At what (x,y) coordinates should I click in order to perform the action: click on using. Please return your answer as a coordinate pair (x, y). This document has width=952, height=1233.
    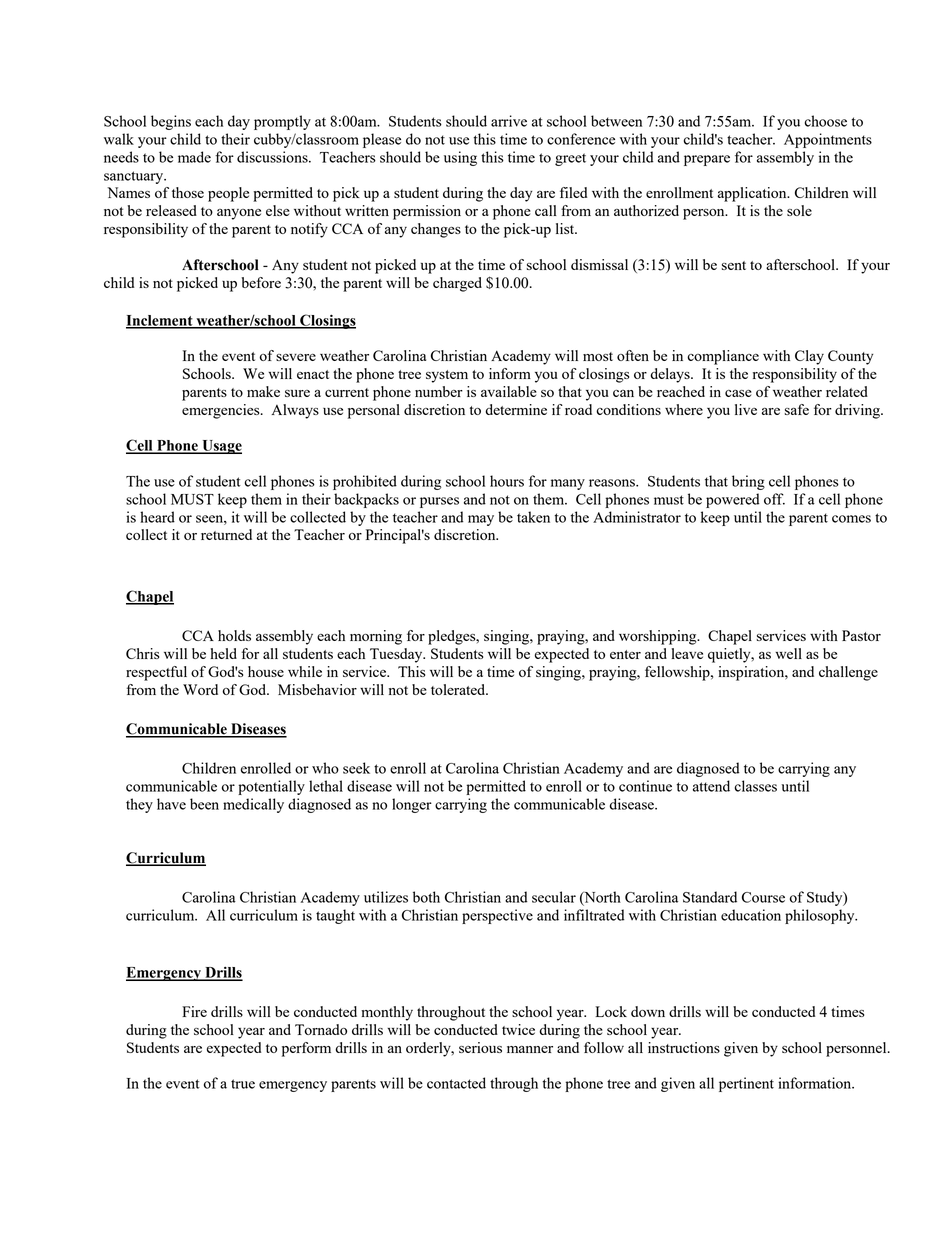
    Looking at the image, I should click on (460, 158).
